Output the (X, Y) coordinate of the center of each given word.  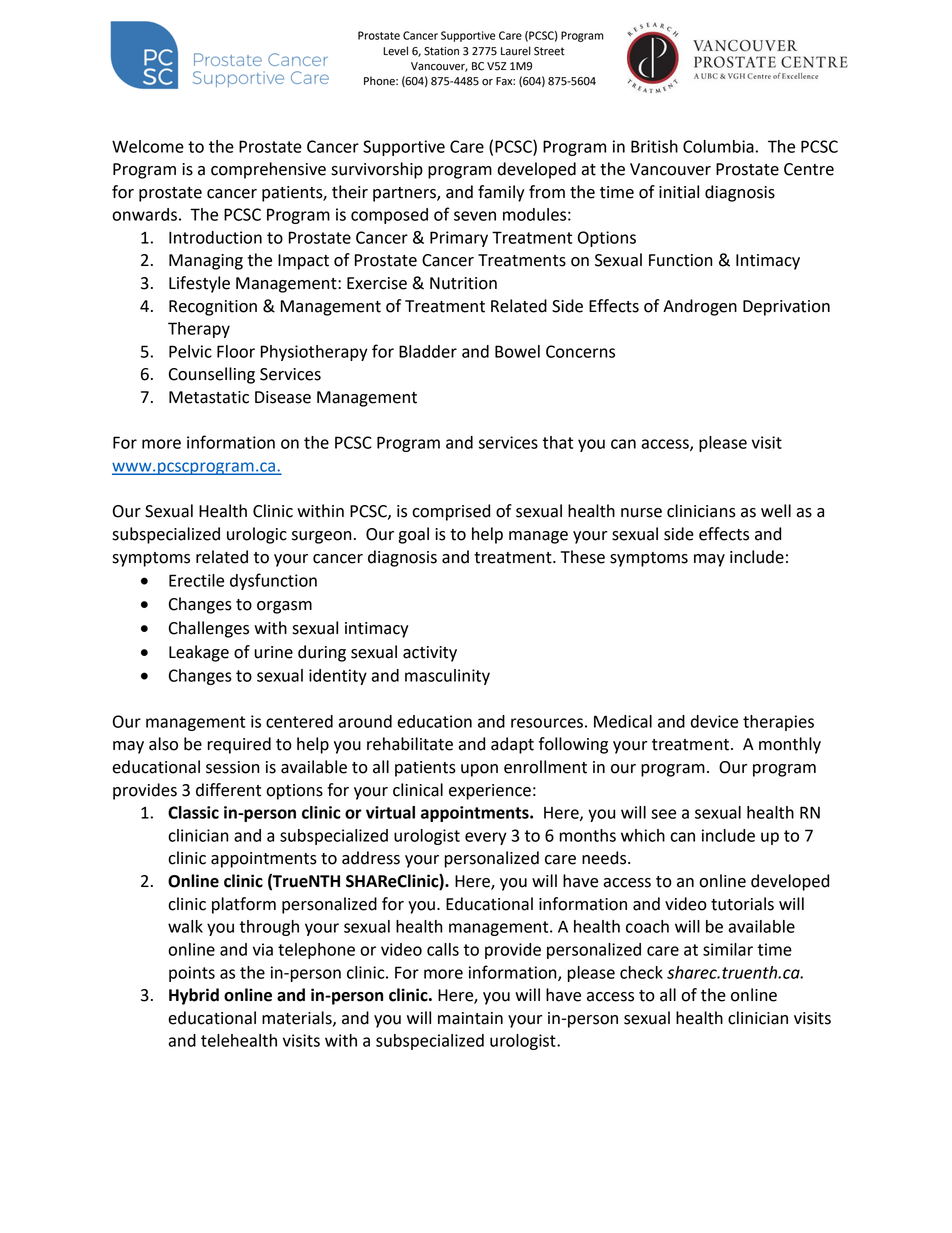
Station (441, 51)
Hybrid (194, 996)
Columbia (718, 146)
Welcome (148, 146)
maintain (470, 1018)
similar (728, 949)
